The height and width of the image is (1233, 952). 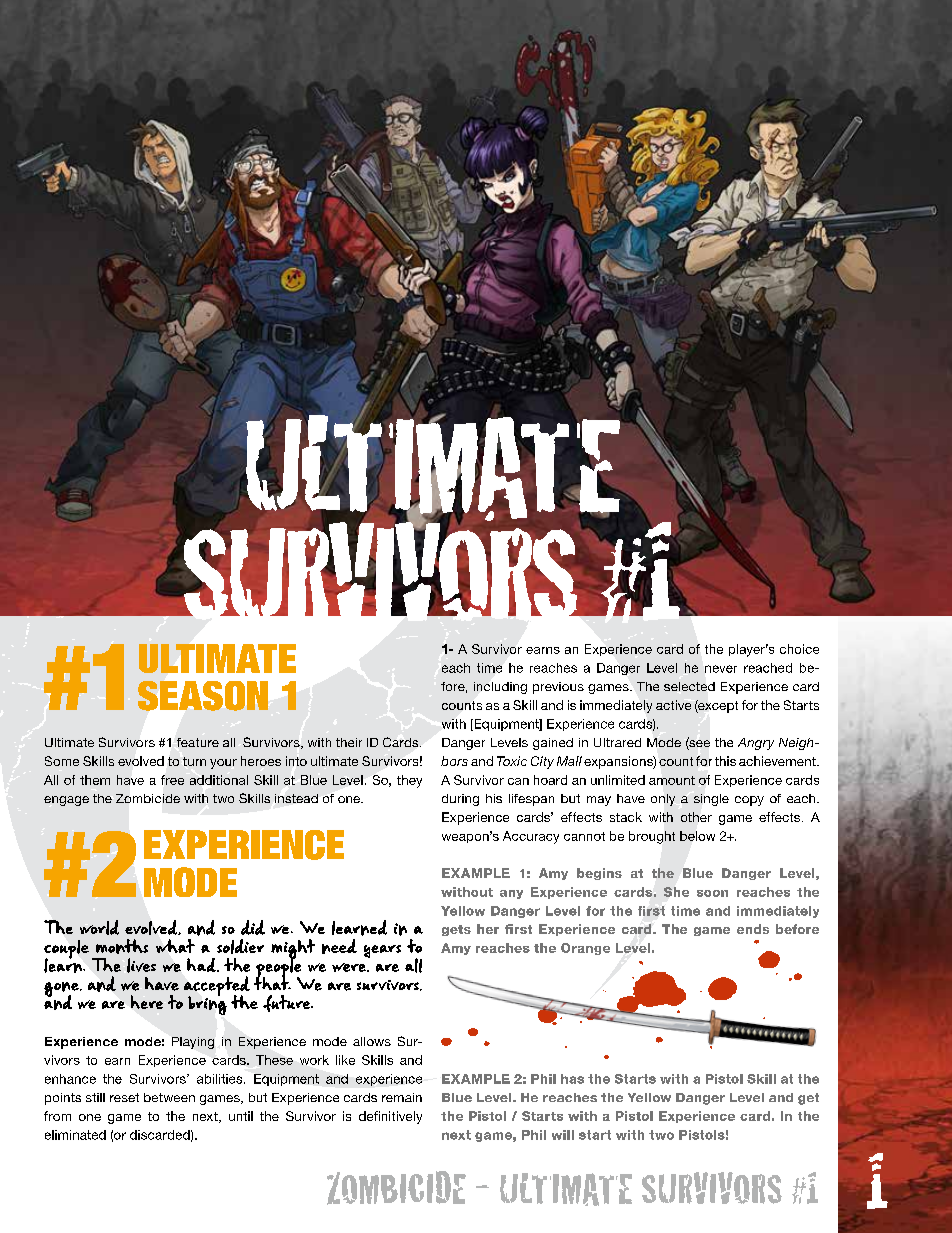 What do you see at coordinates (712, 893) in the image?
I see `soon` at bounding box center [712, 893].
